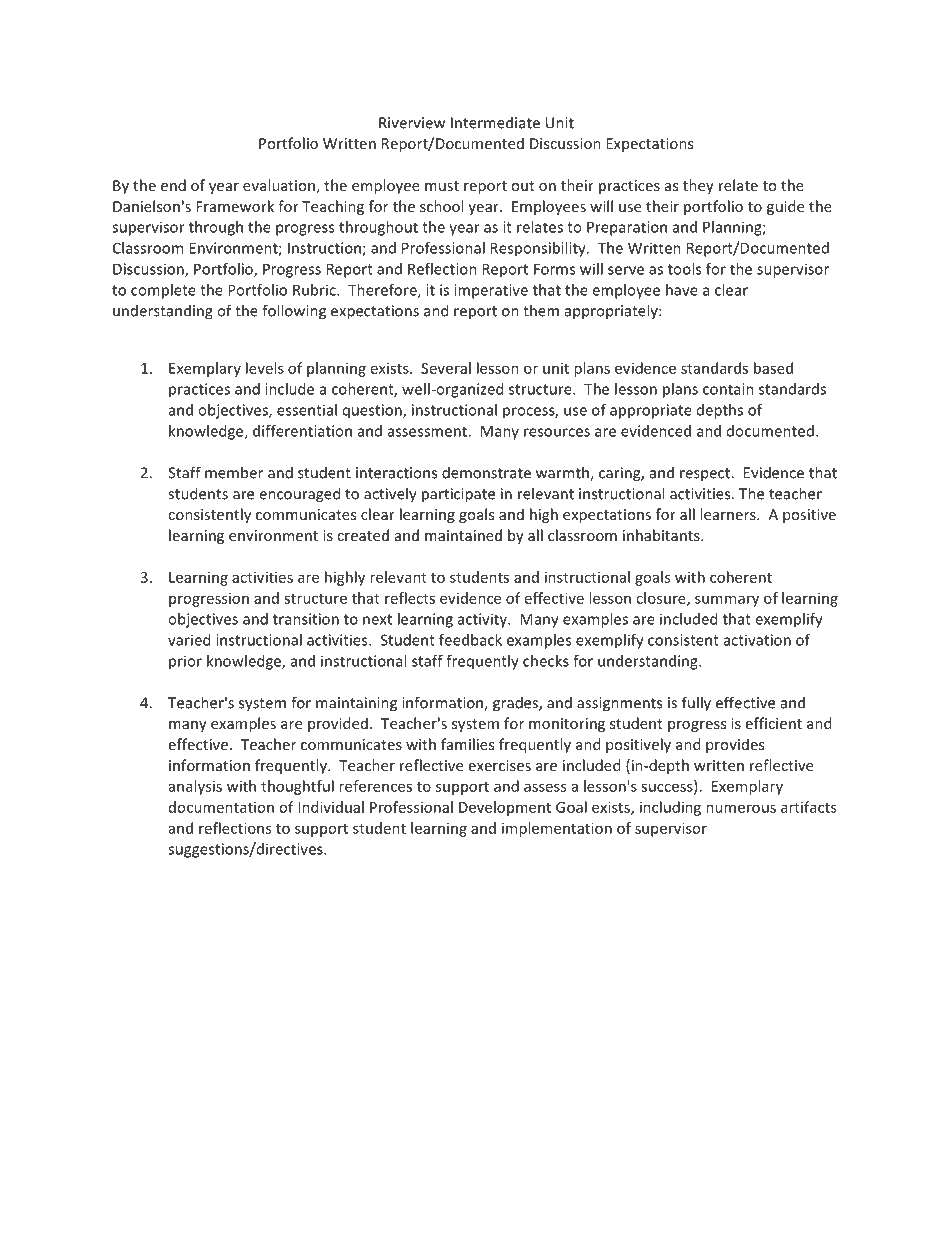 The image size is (952, 1233). What do you see at coordinates (221, 807) in the document?
I see `documentation` at bounding box center [221, 807].
